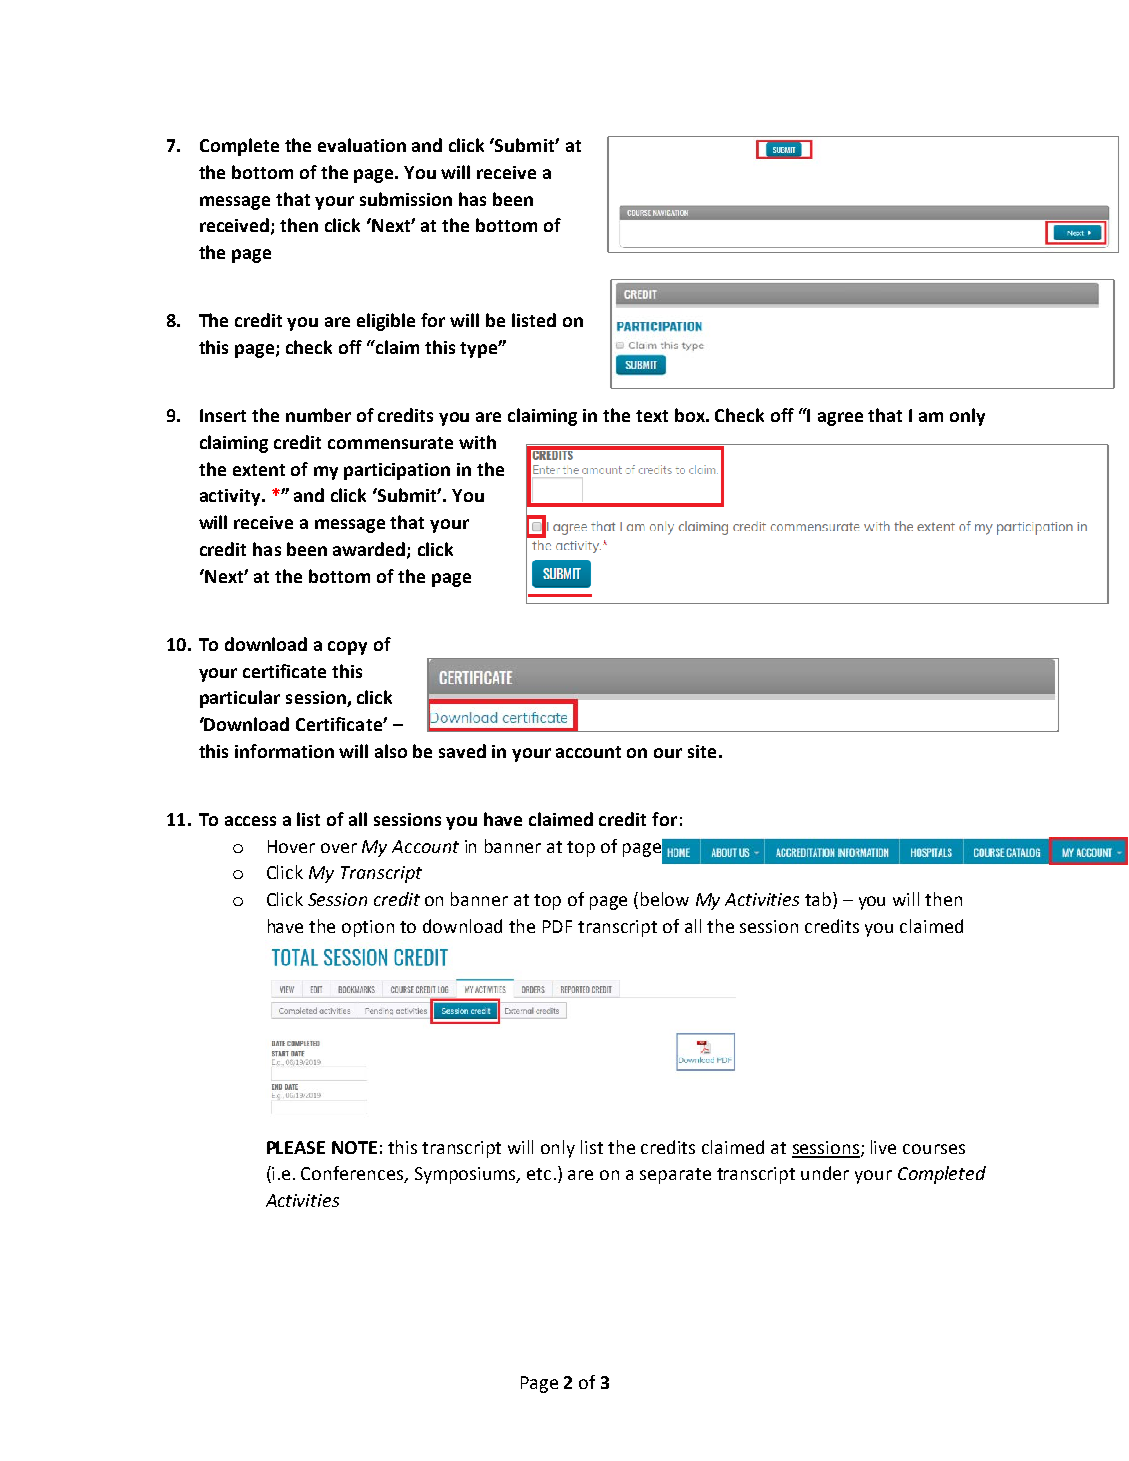 The width and height of the page is (1129, 1461). I want to click on tab, so click(819, 900).
